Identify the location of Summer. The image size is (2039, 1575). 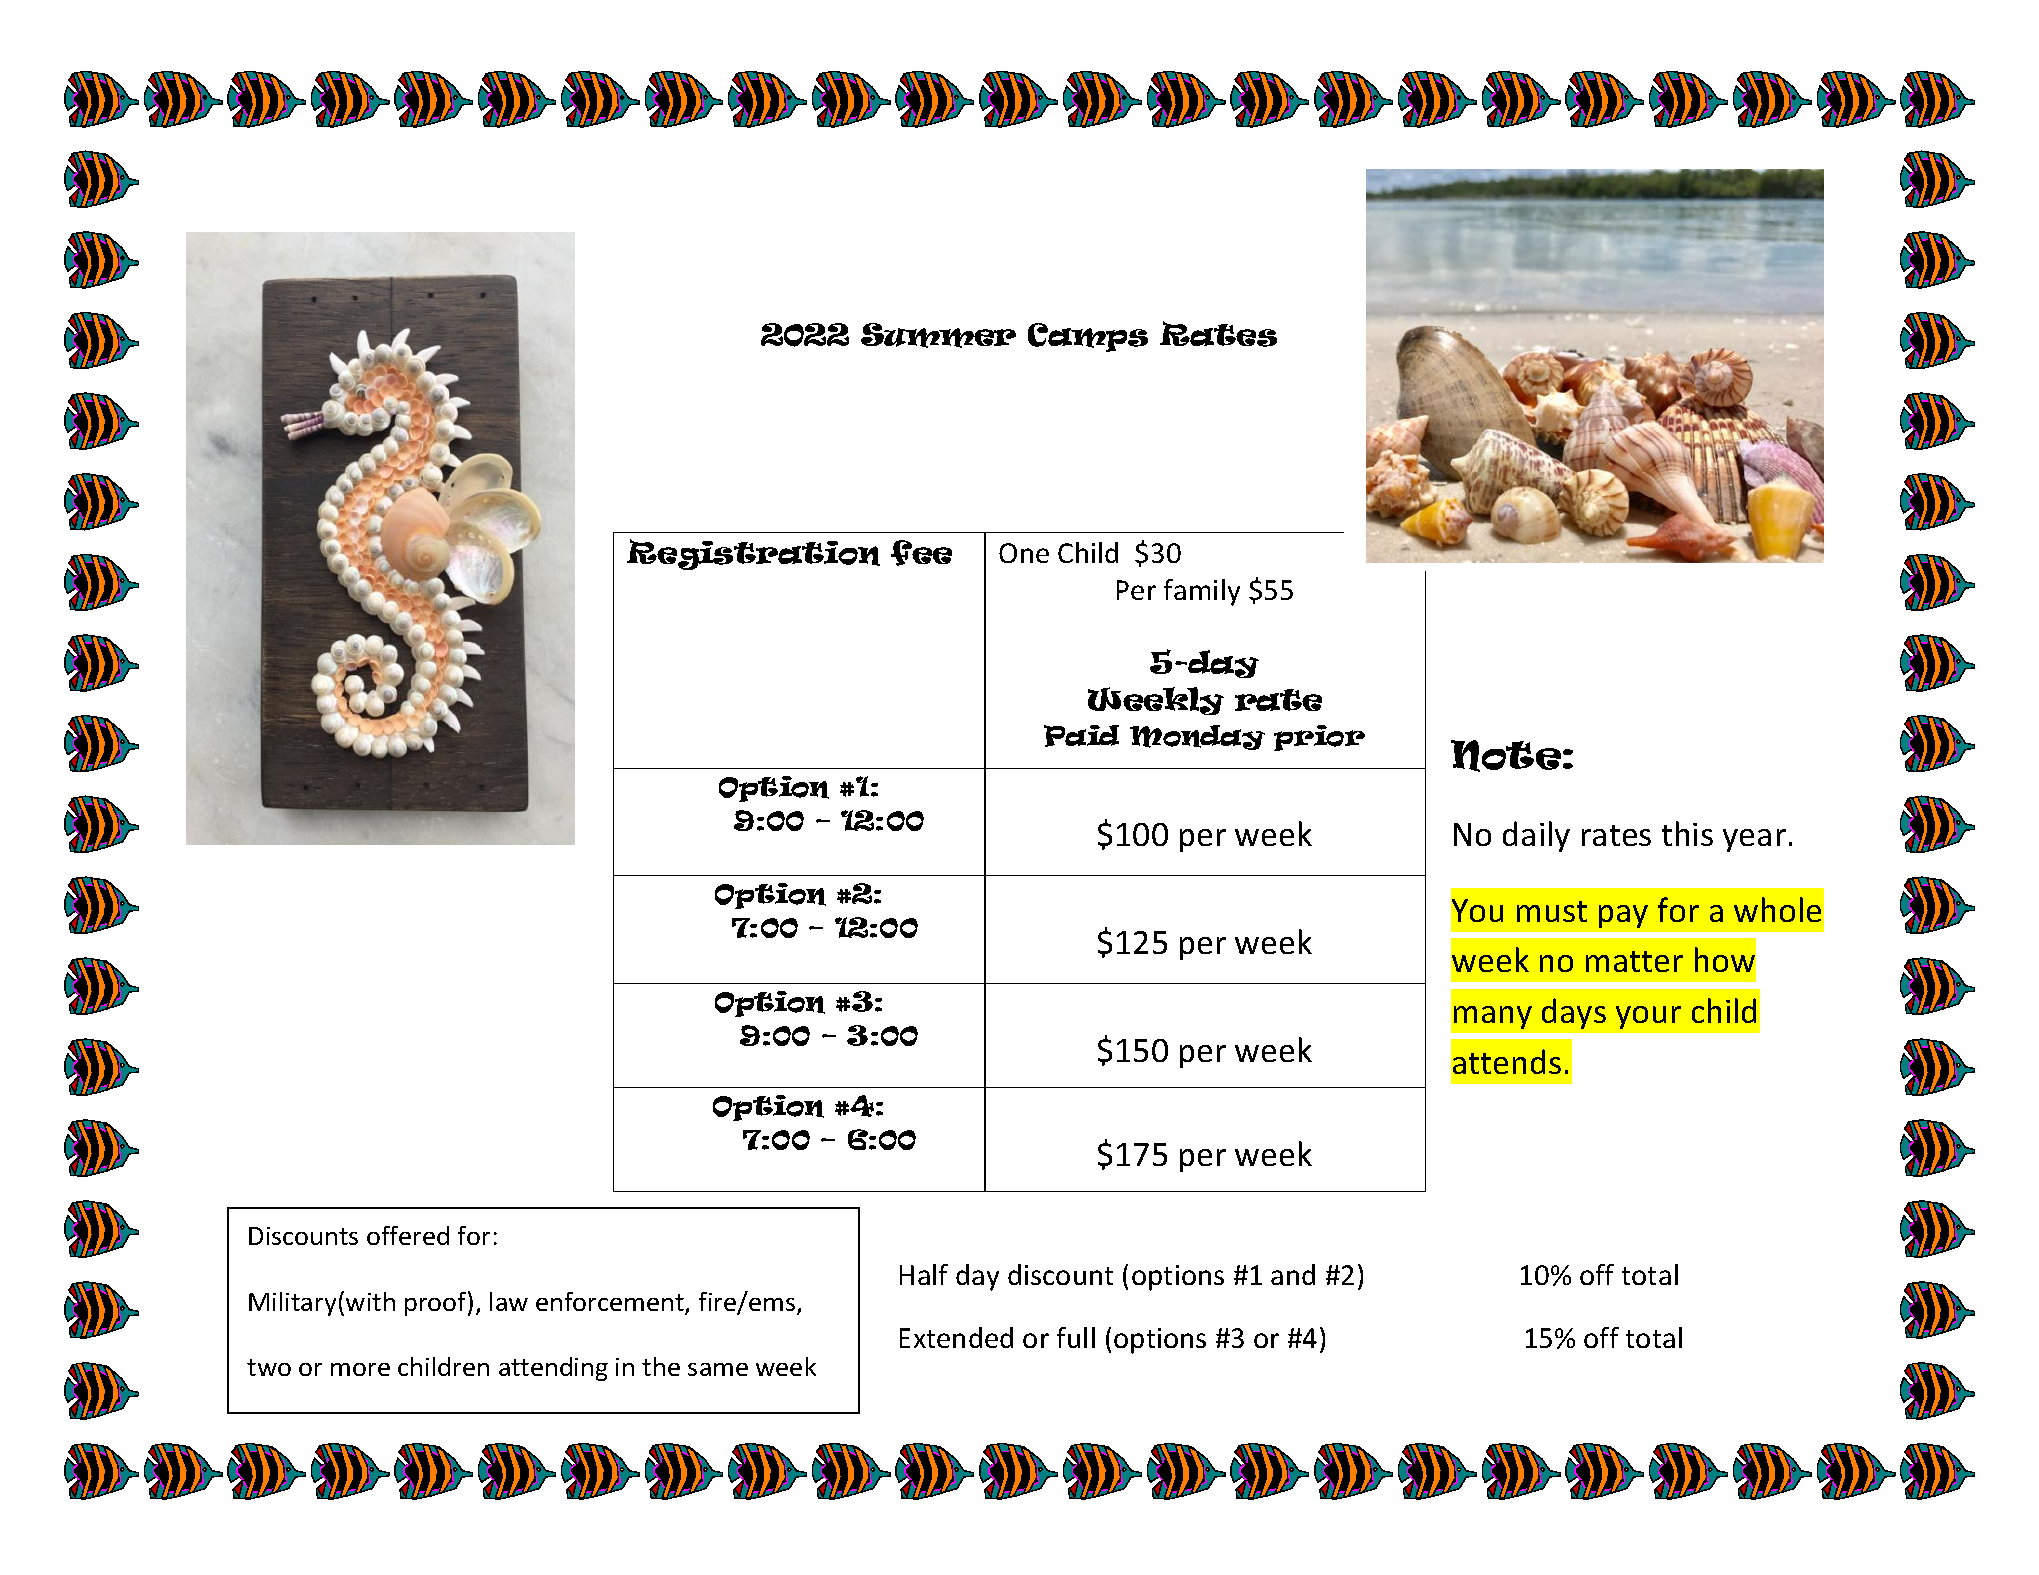
(938, 335).
